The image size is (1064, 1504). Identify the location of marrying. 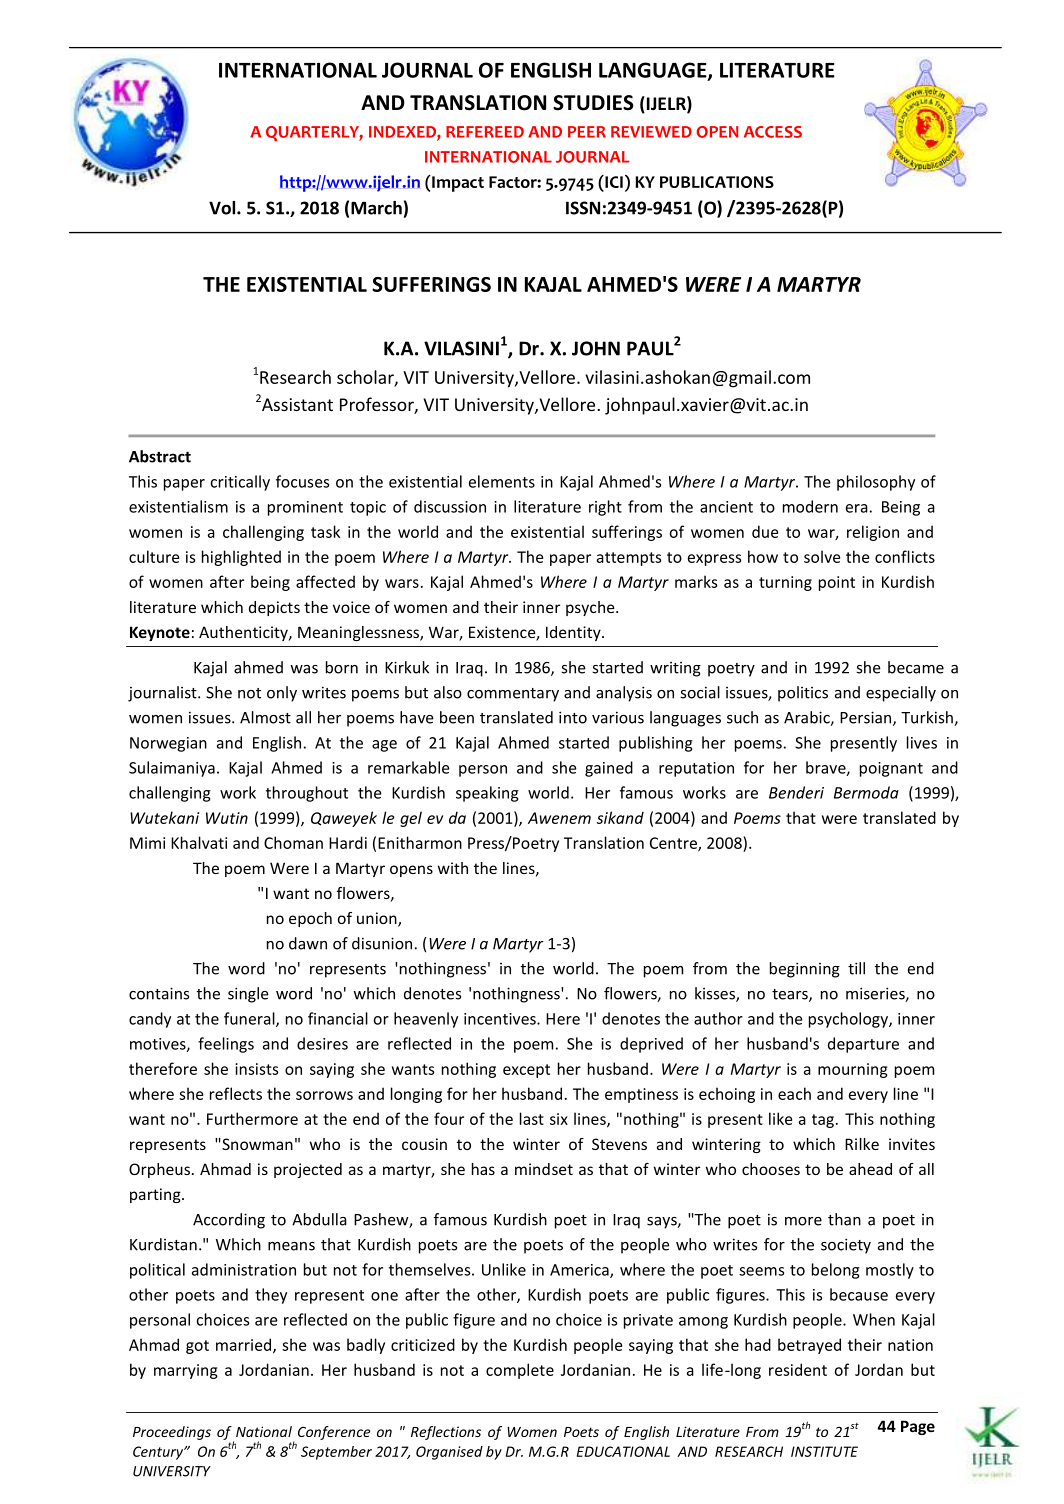
(186, 1371).
